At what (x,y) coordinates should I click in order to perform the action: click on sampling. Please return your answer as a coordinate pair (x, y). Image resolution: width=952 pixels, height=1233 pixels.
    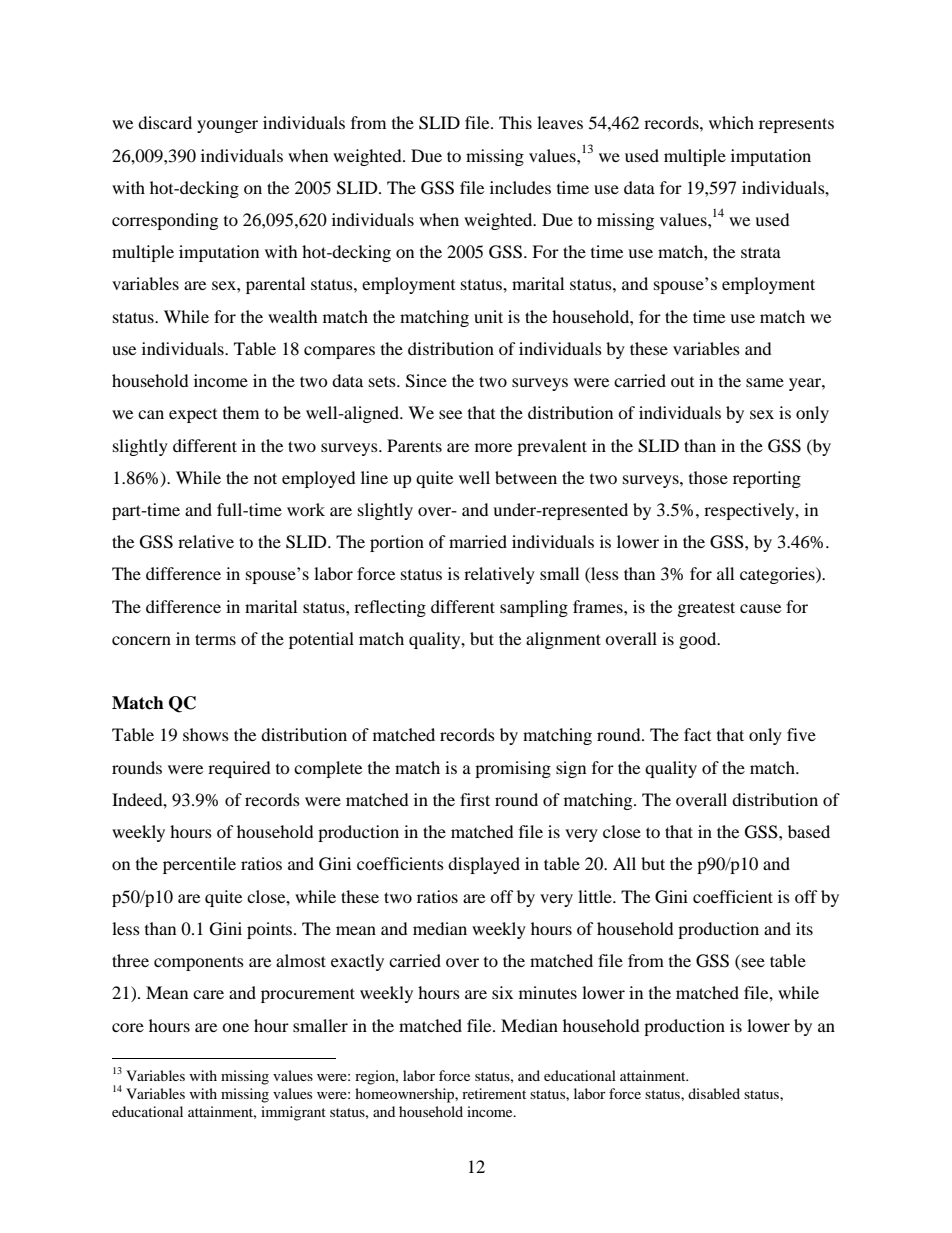
    Looking at the image, I should click on (534, 608).
